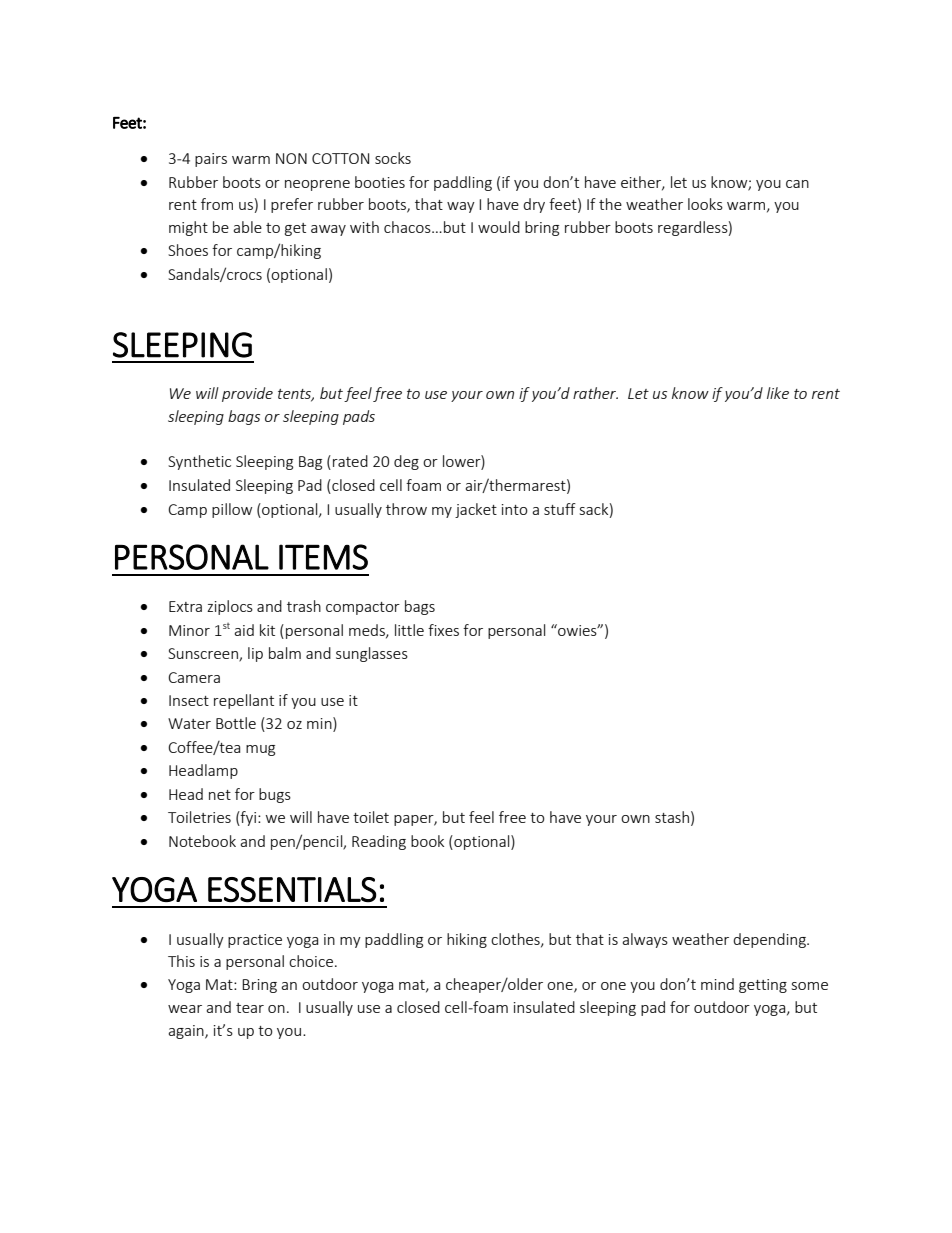  Describe the element at coordinates (199, 462) in the image. I see `Synthetic` at that location.
